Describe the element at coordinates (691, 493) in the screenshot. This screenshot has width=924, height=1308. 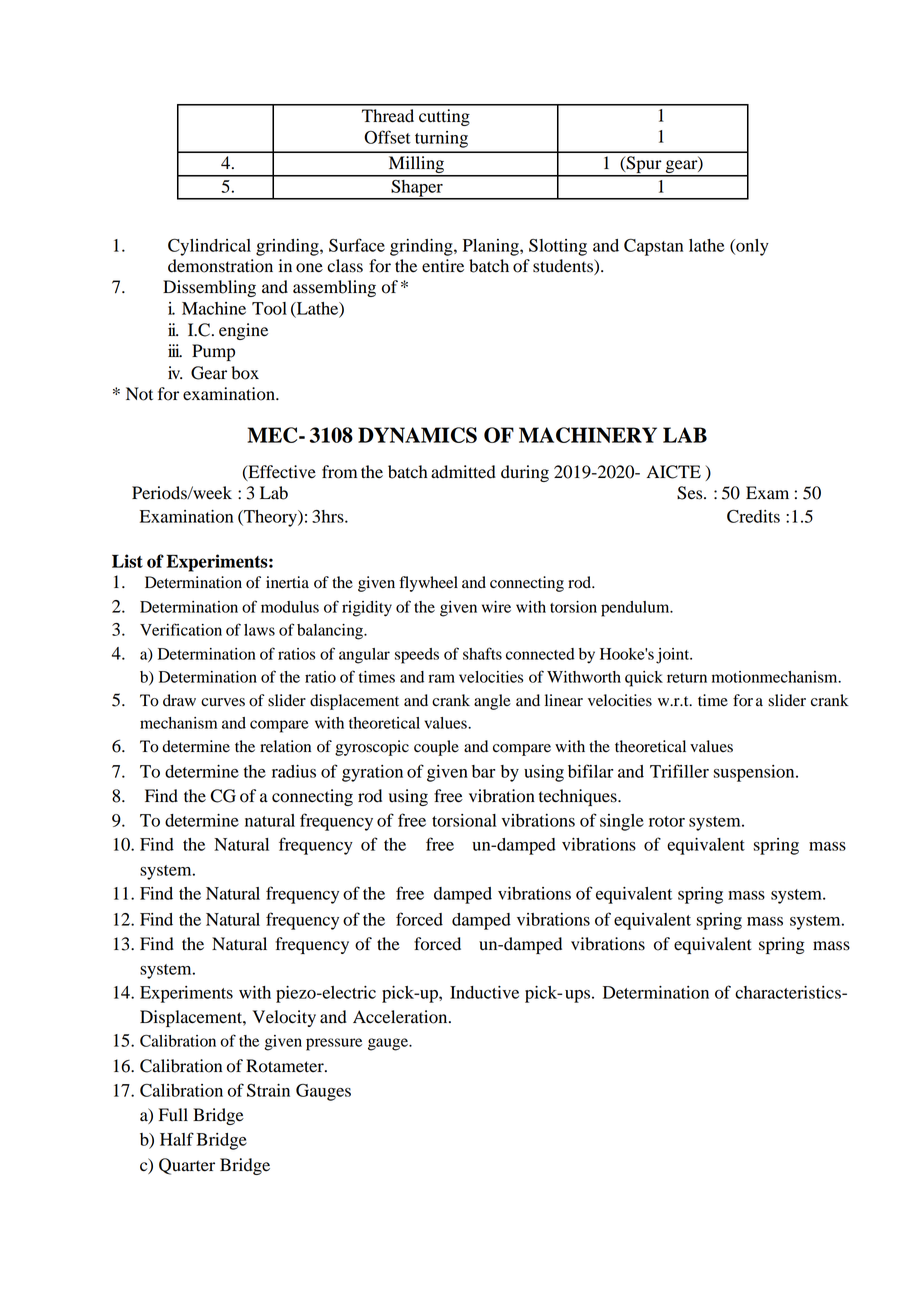
I see `Ses` at that location.
